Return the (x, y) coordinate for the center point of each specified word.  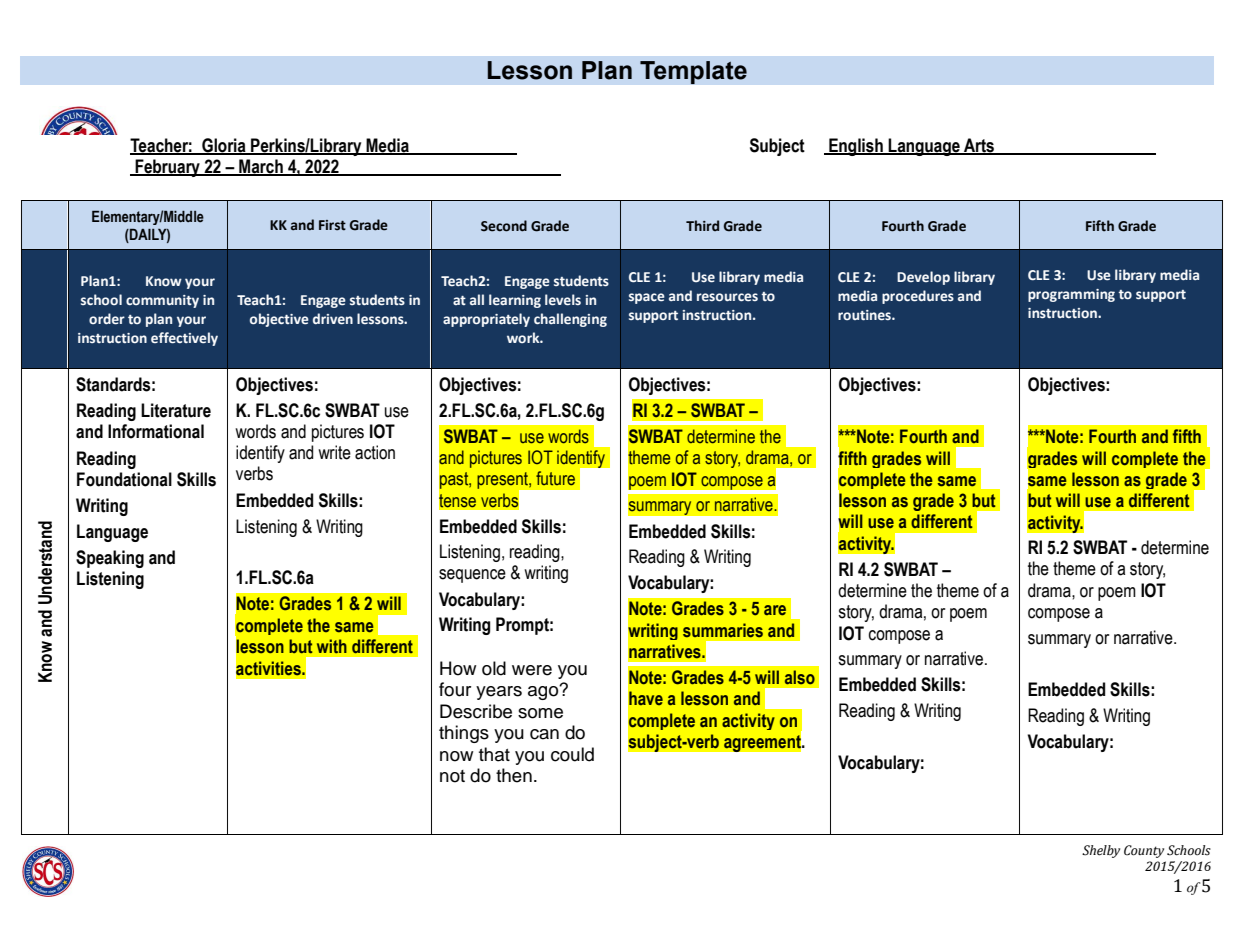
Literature (176, 410)
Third (702, 225)
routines (865, 315)
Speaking (110, 559)
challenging (570, 320)
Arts (979, 146)
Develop (923, 278)
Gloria (224, 146)
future (555, 478)
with (332, 646)
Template (693, 72)
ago (544, 692)
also (800, 677)
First (332, 225)
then (514, 775)
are (775, 610)
